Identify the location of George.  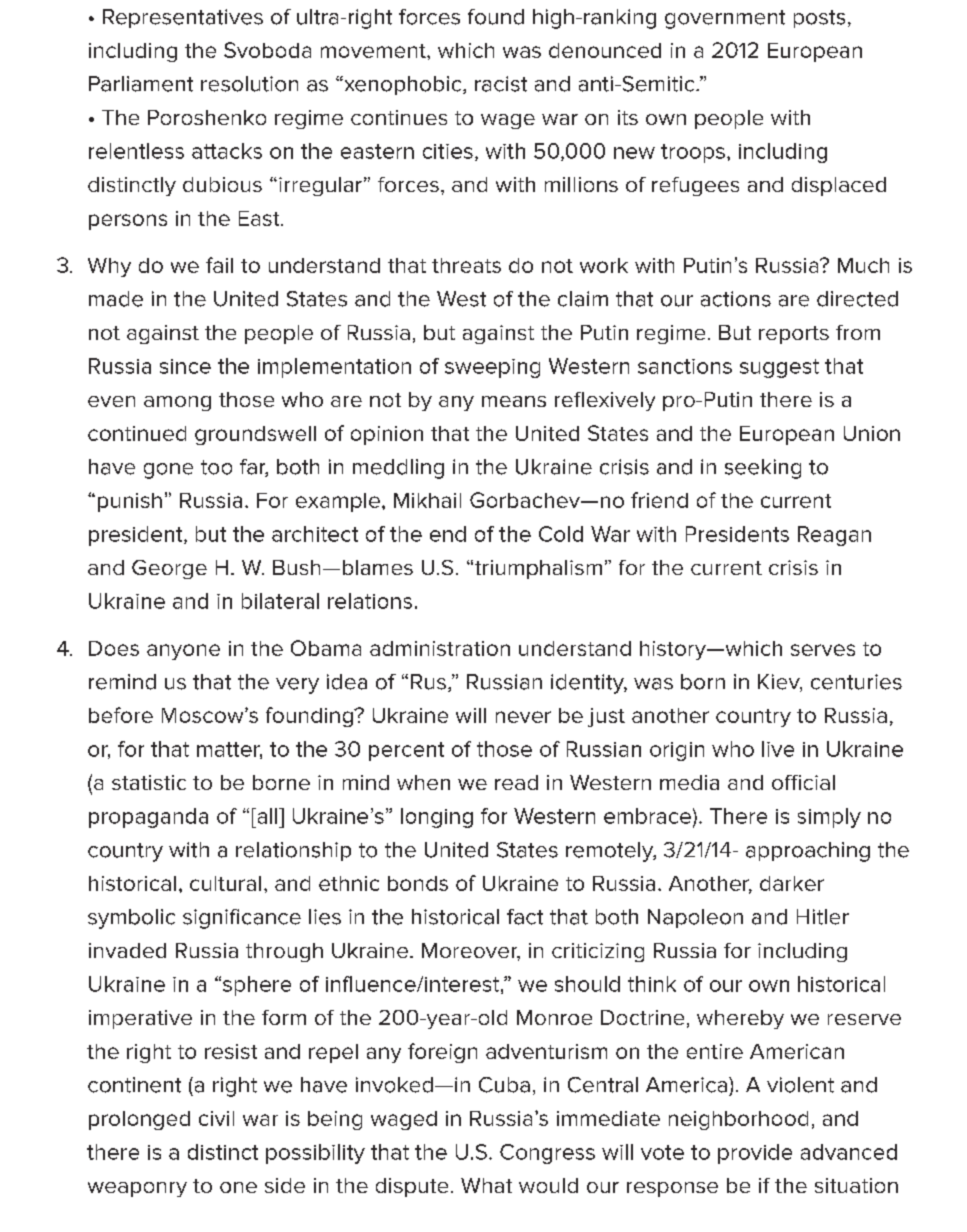
(169, 569).
